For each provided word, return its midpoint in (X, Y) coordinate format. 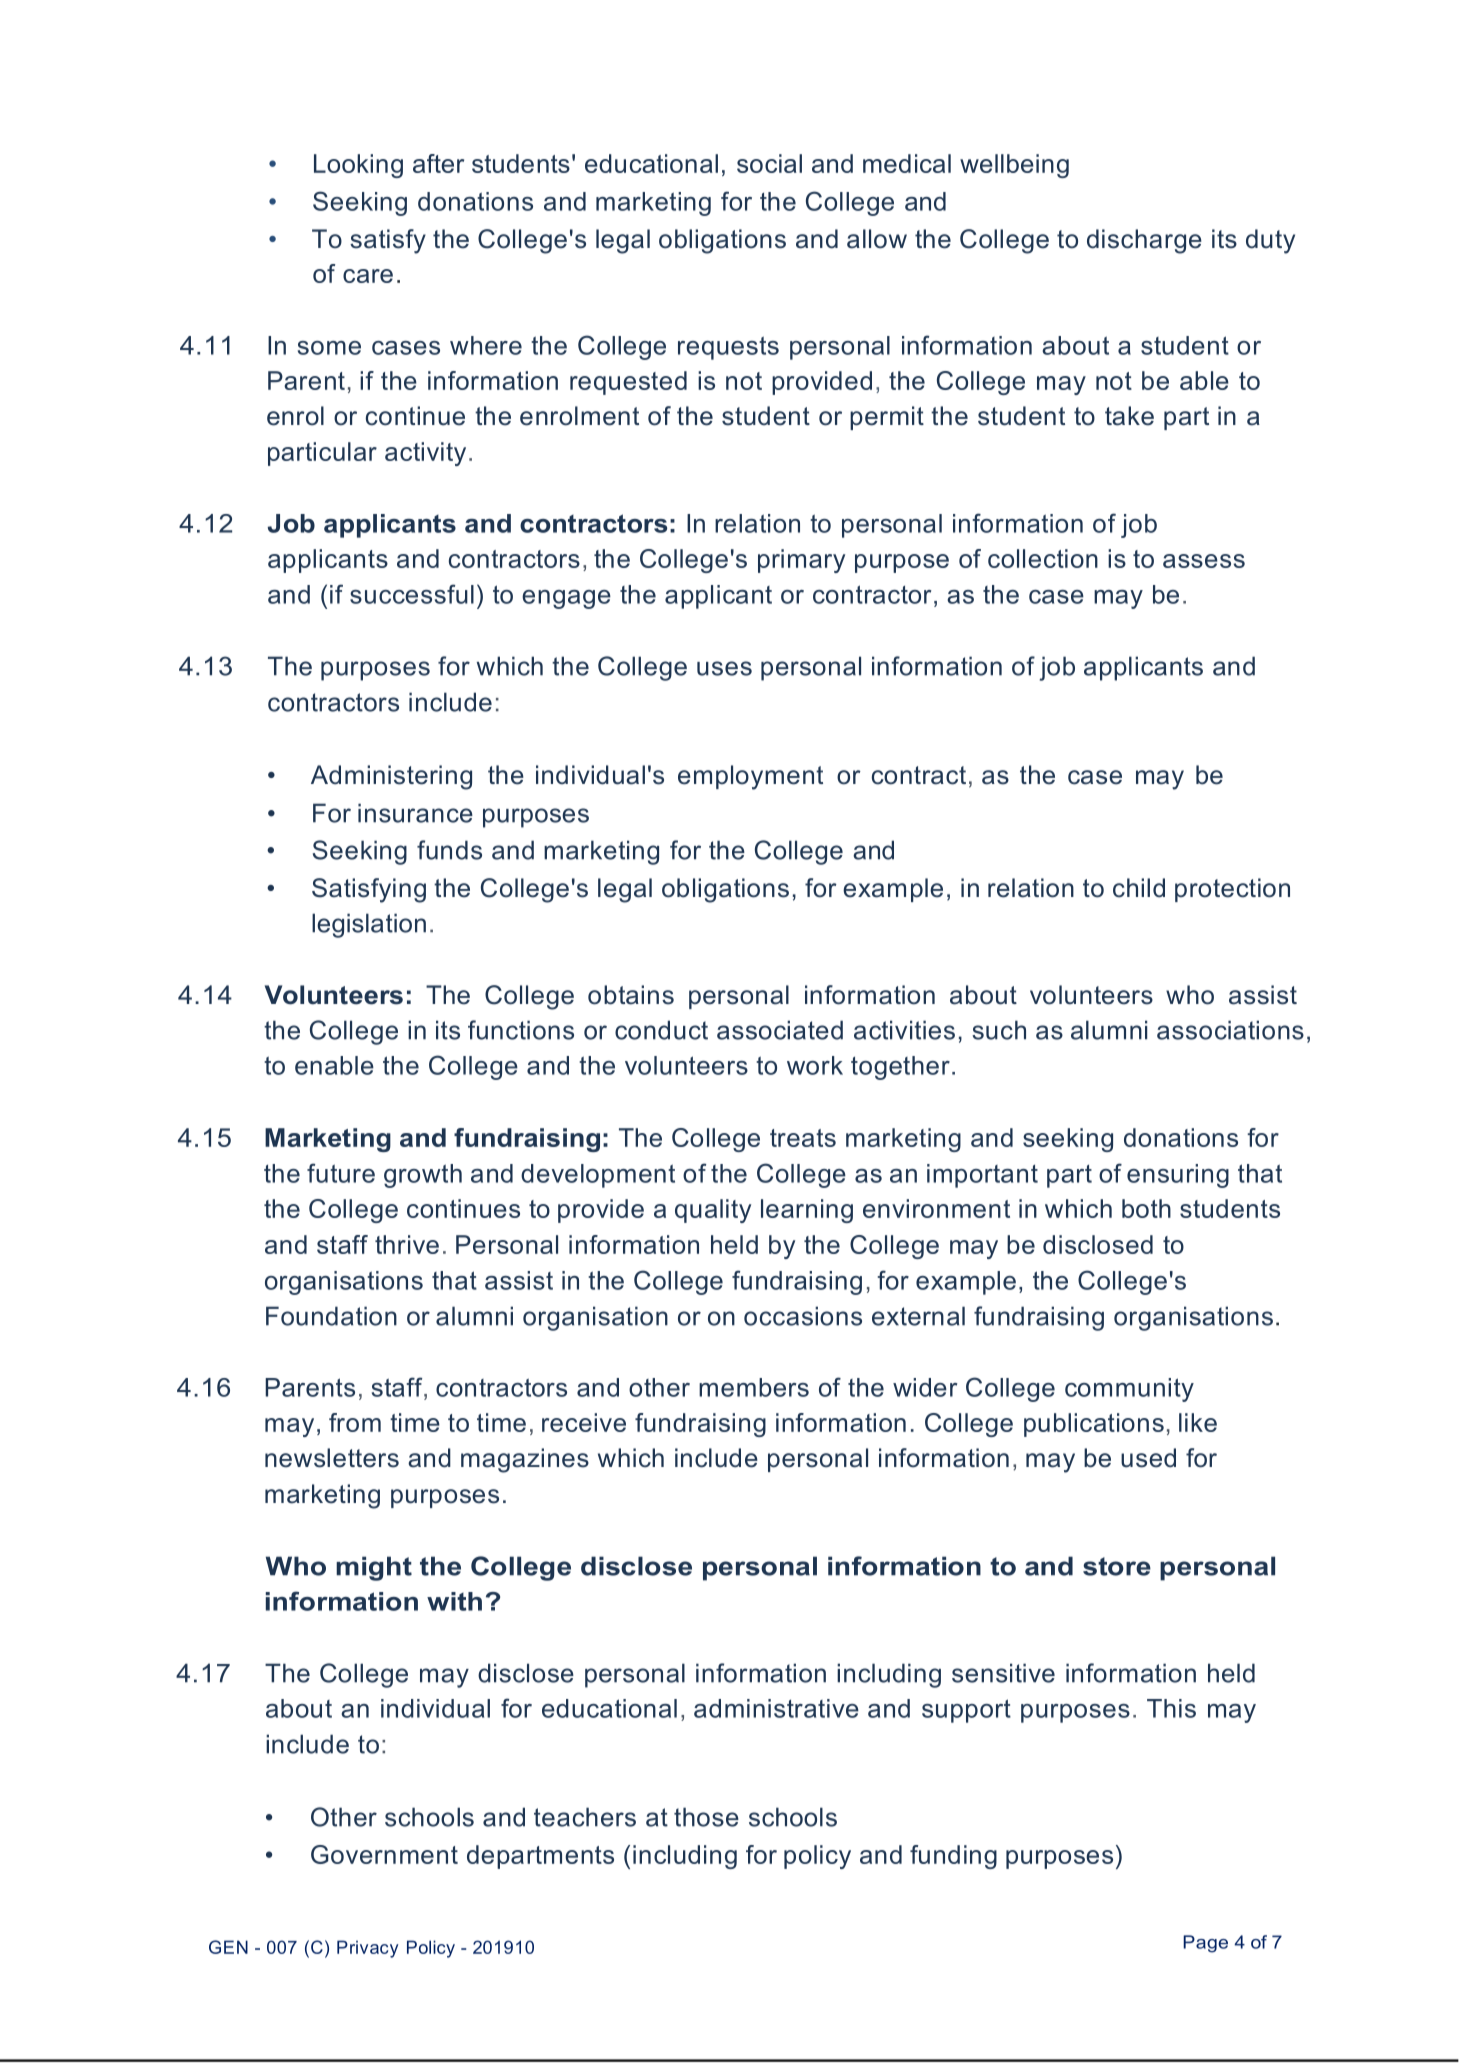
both (1146, 1208)
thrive (407, 1244)
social (769, 163)
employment (750, 777)
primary (801, 561)
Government (384, 1854)
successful (412, 594)
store (1117, 1566)
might (374, 1568)
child (1139, 888)
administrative (776, 1708)
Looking (358, 166)
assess (1204, 561)
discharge (1144, 241)
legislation (369, 925)
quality (713, 1211)
